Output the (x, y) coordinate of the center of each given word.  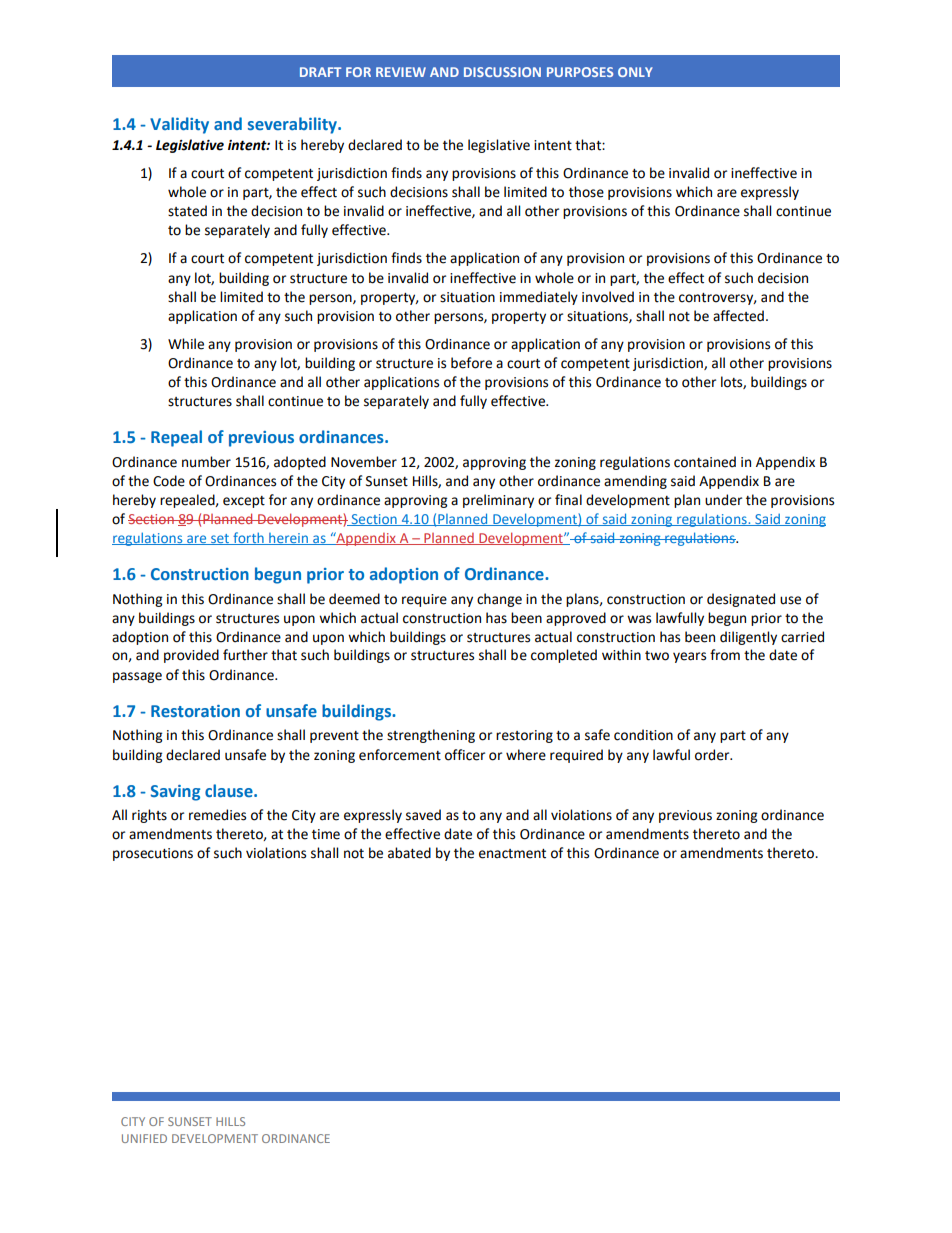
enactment (512, 854)
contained (705, 462)
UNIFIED (144, 1138)
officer (465, 755)
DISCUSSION (502, 72)
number (206, 462)
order (713, 755)
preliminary (498, 501)
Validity (179, 125)
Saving (175, 793)
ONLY (635, 72)
